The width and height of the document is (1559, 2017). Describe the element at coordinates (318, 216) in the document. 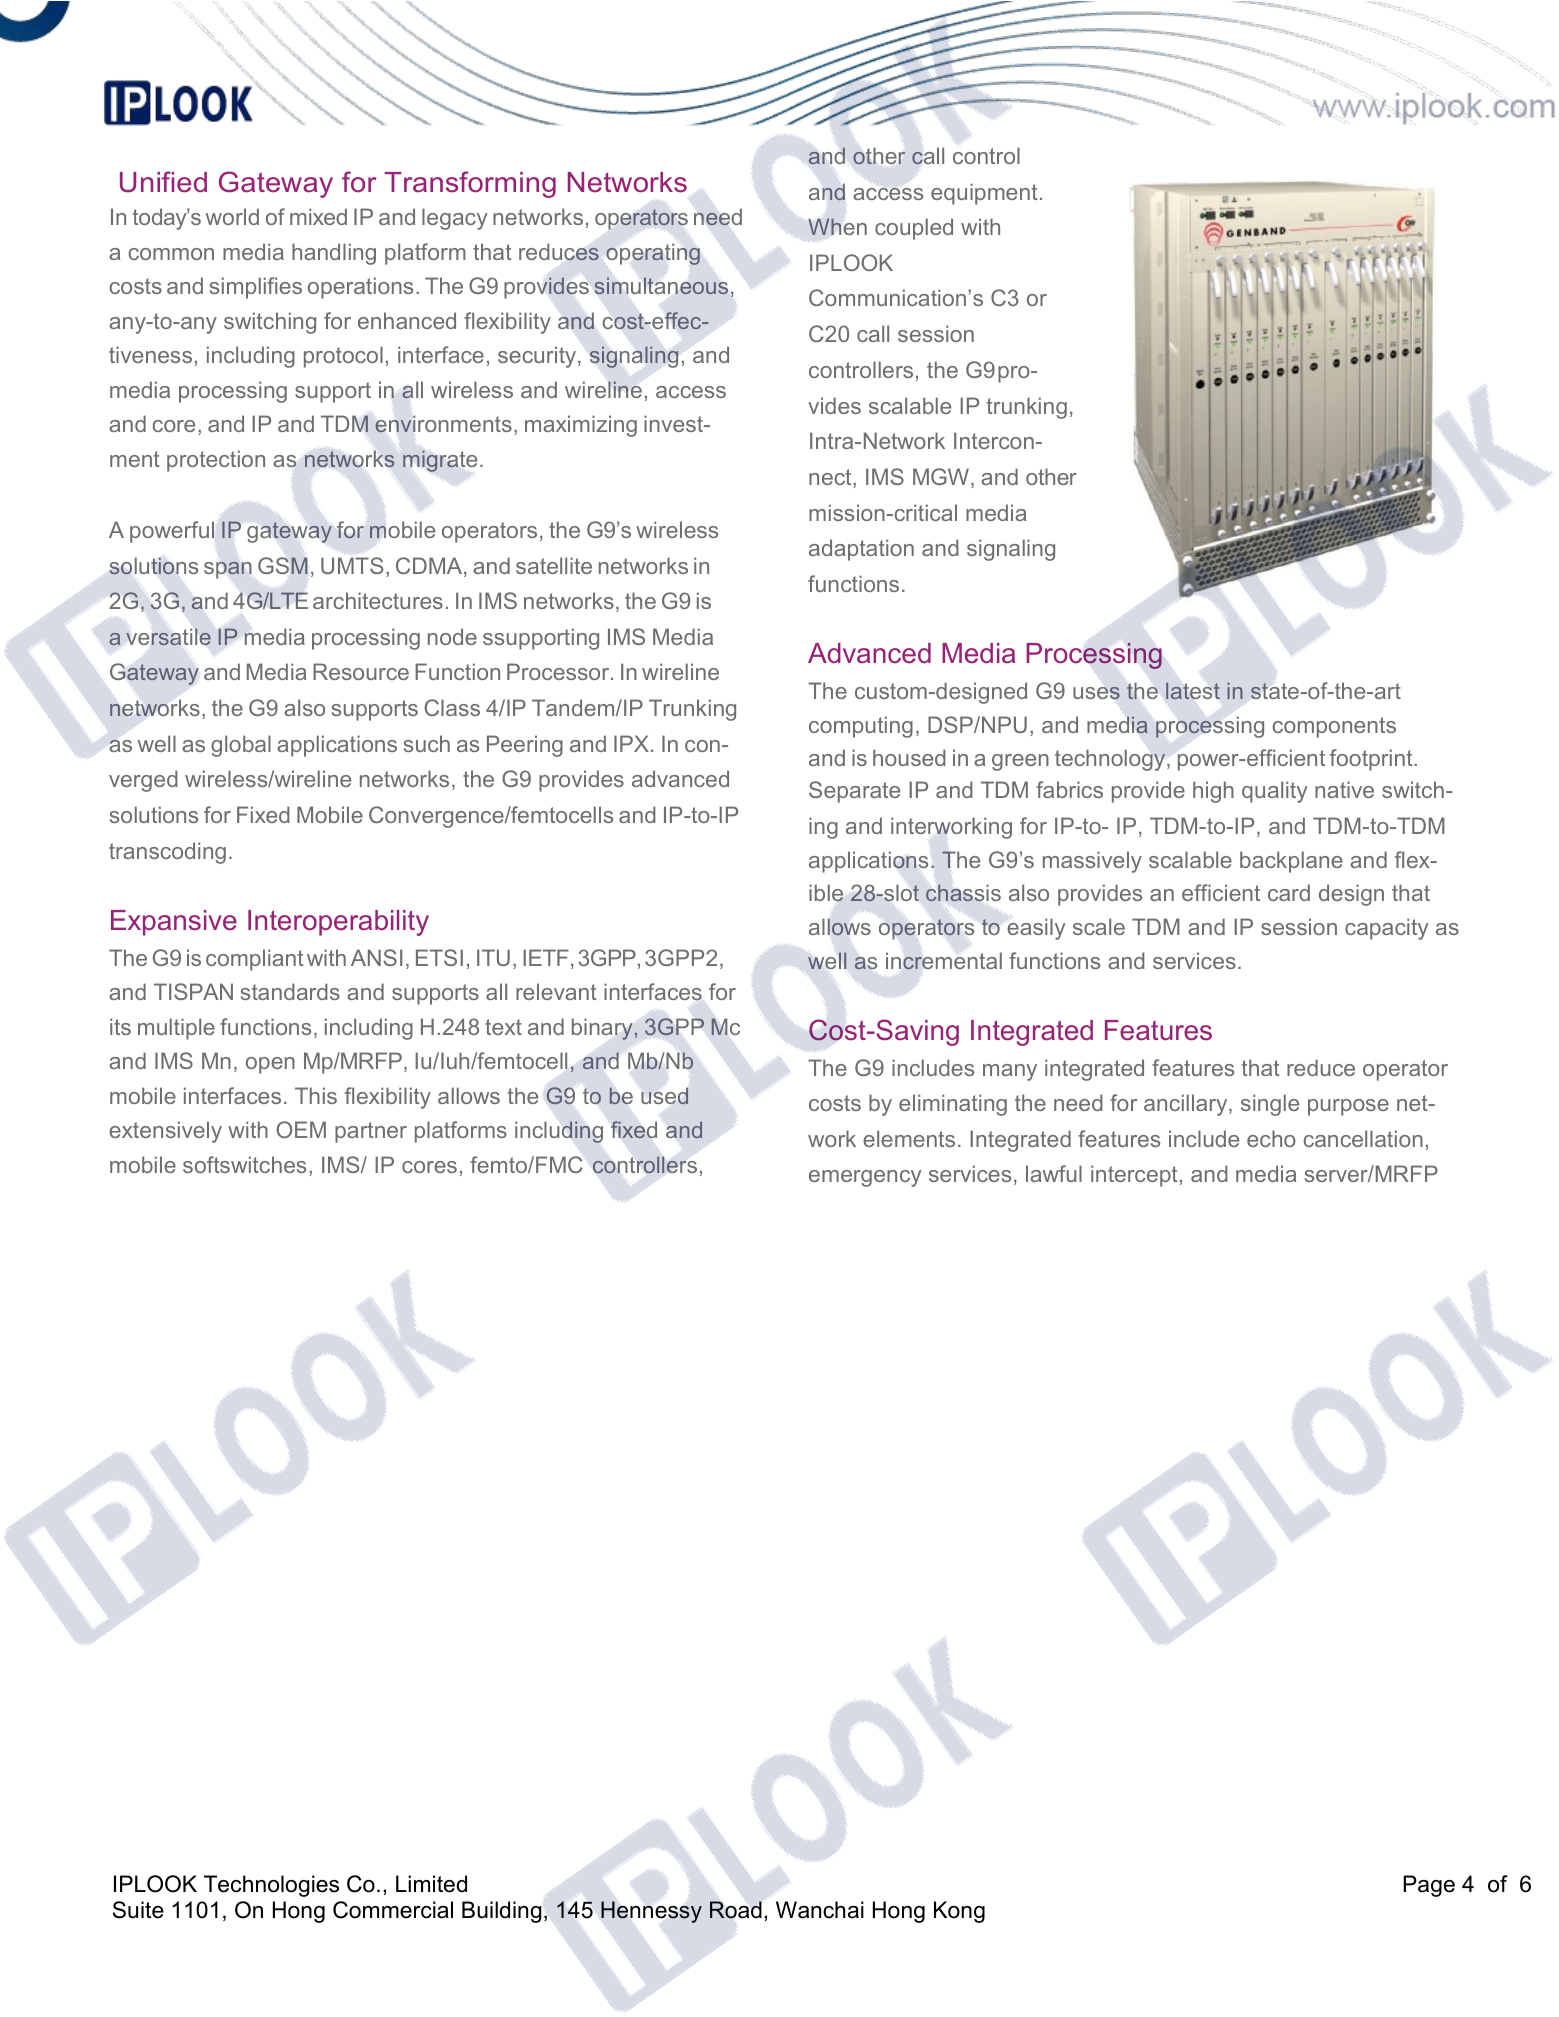

I see `mixed` at that location.
